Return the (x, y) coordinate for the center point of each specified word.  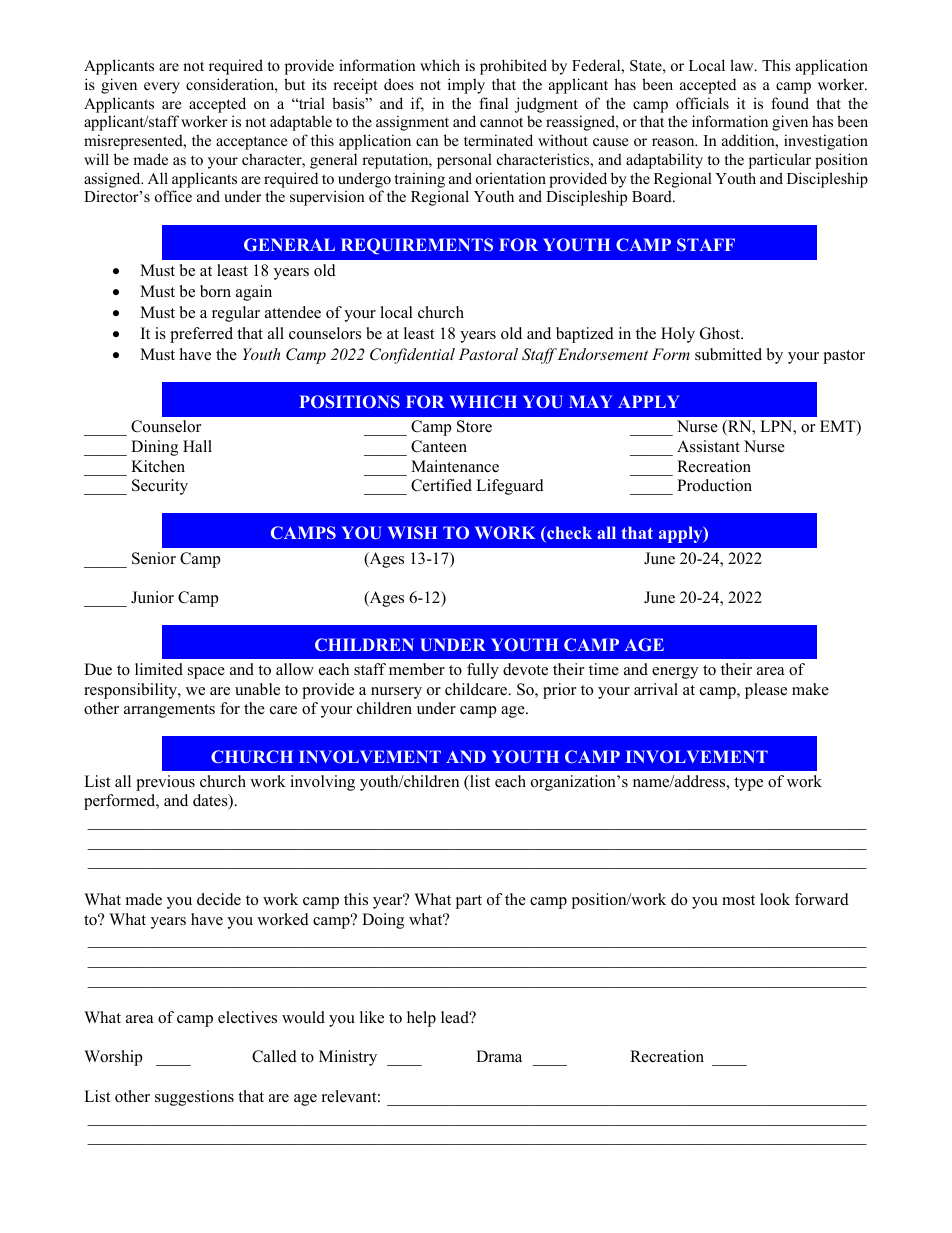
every (162, 88)
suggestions (194, 1098)
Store (474, 426)
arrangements (169, 711)
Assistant (708, 446)
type (748, 784)
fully (483, 671)
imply (466, 86)
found (790, 103)
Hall (197, 446)
